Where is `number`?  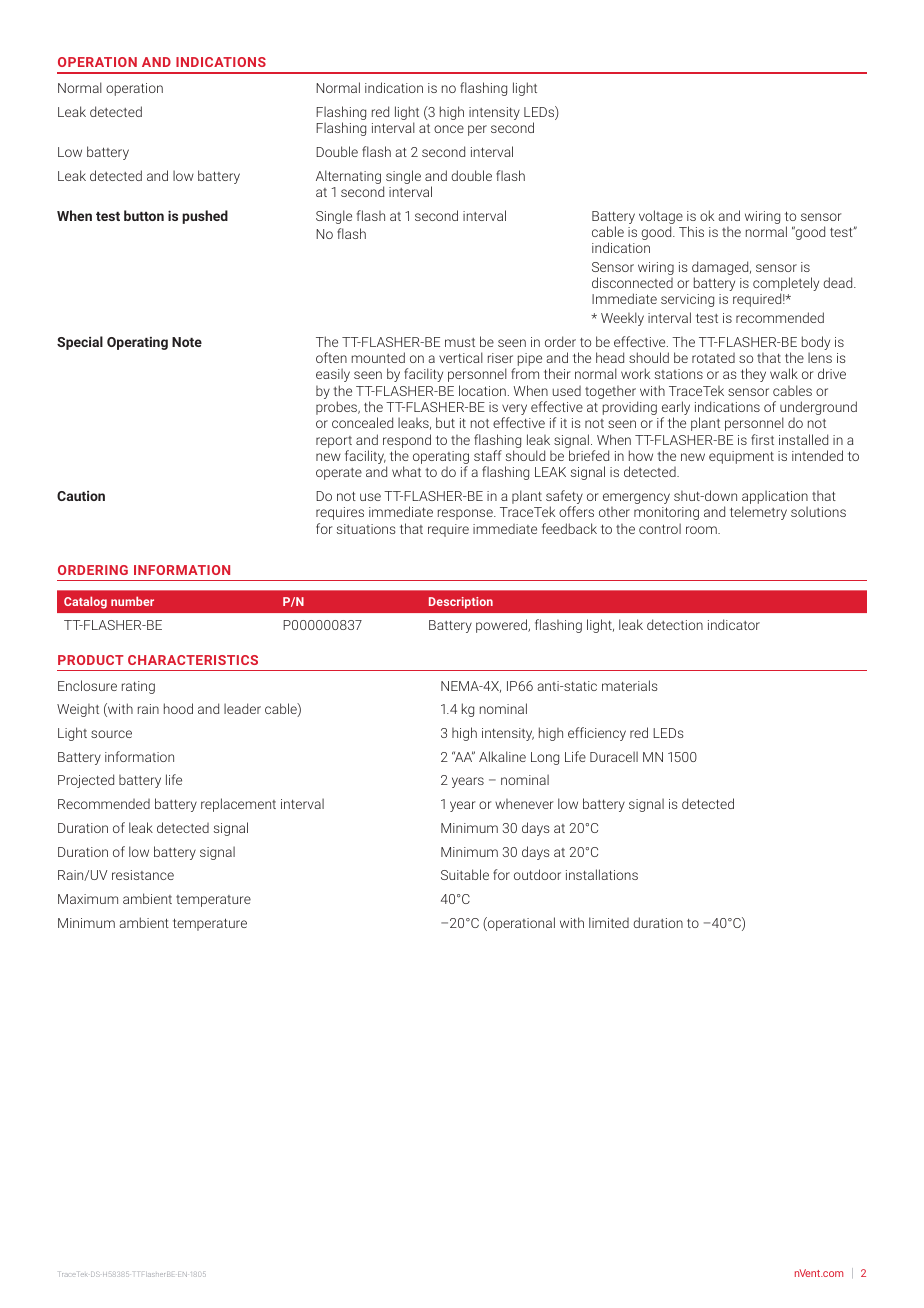
number is located at coordinates (132, 601).
